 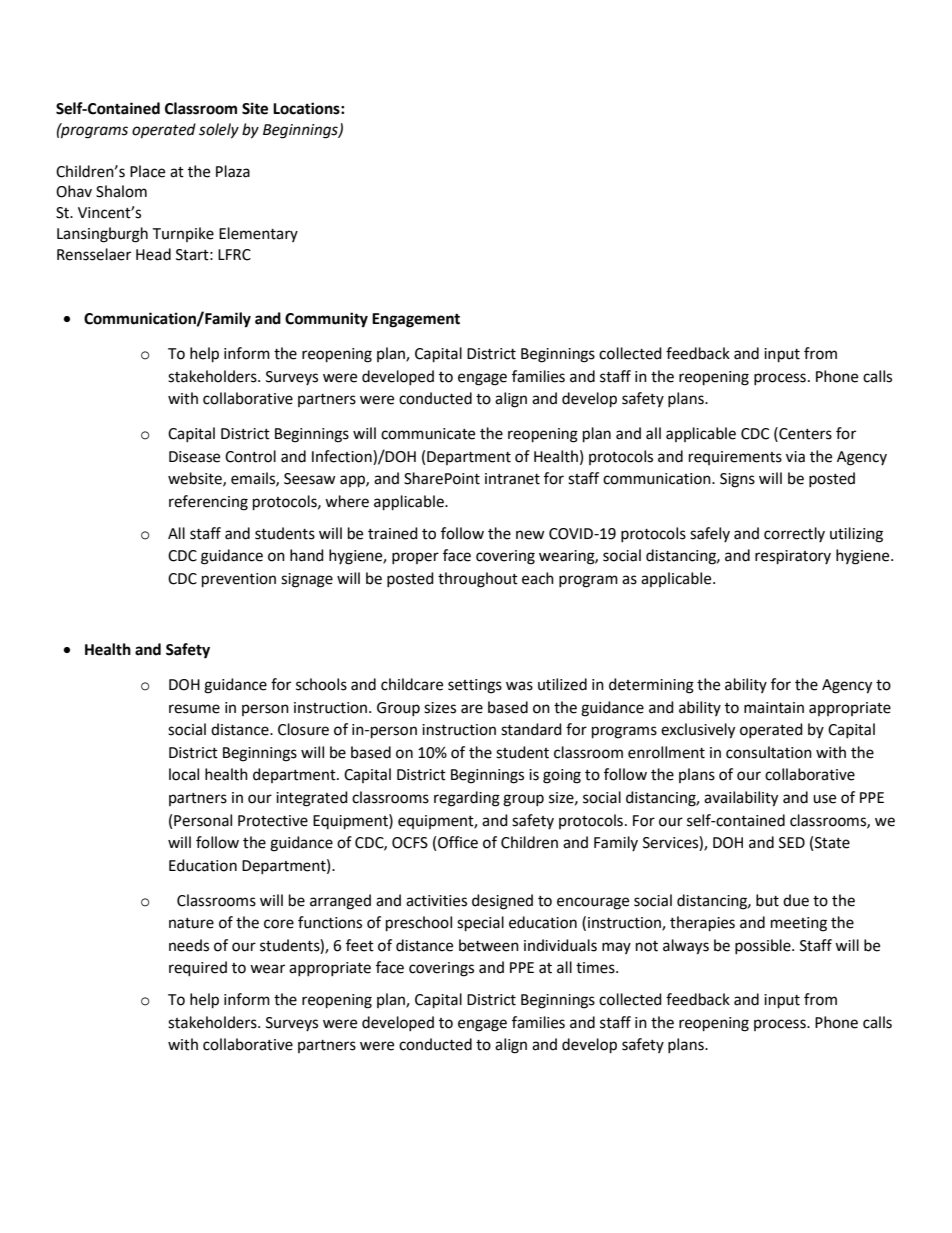 I want to click on resume, so click(x=194, y=709).
